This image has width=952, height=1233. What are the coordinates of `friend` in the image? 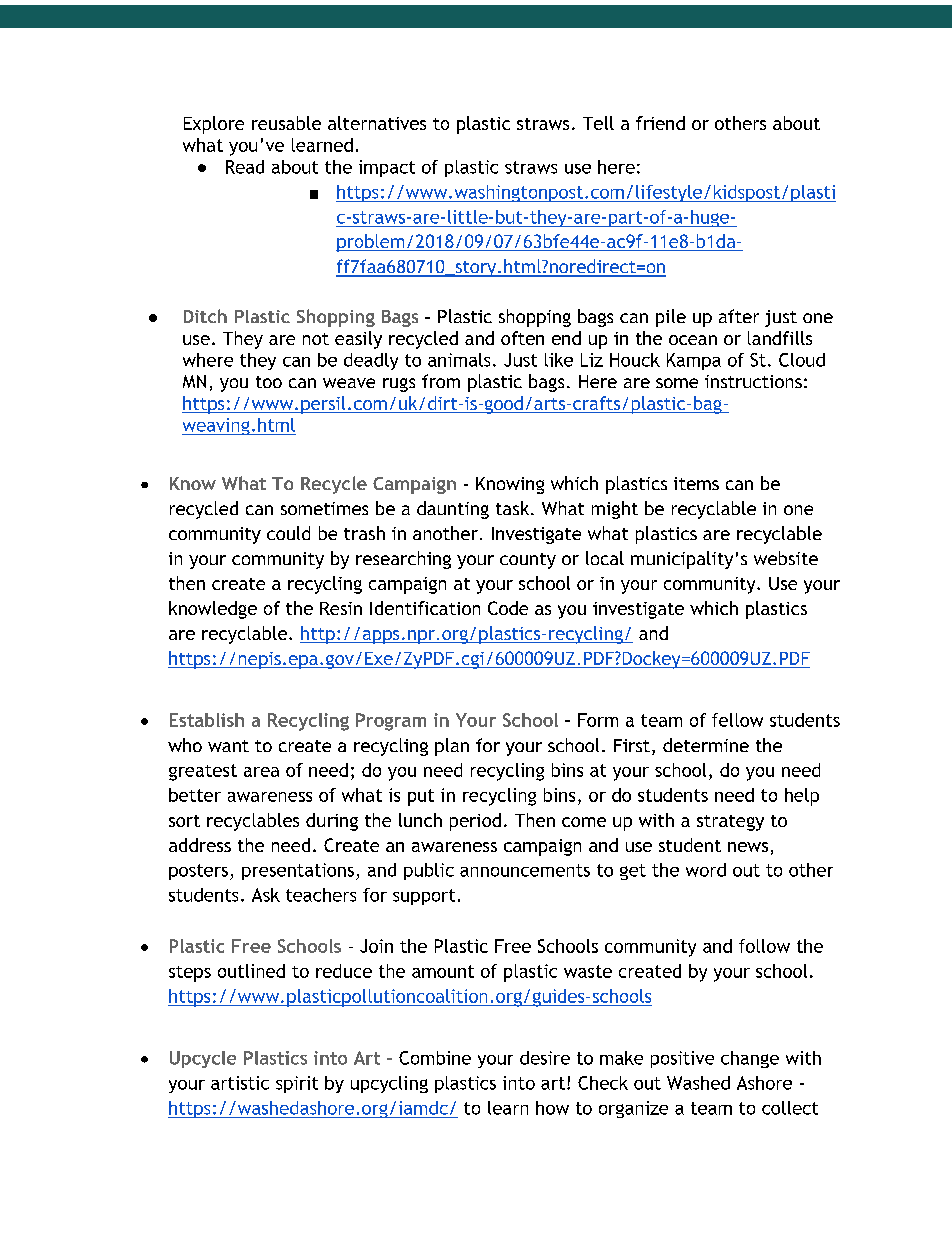 It's located at (660, 123).
